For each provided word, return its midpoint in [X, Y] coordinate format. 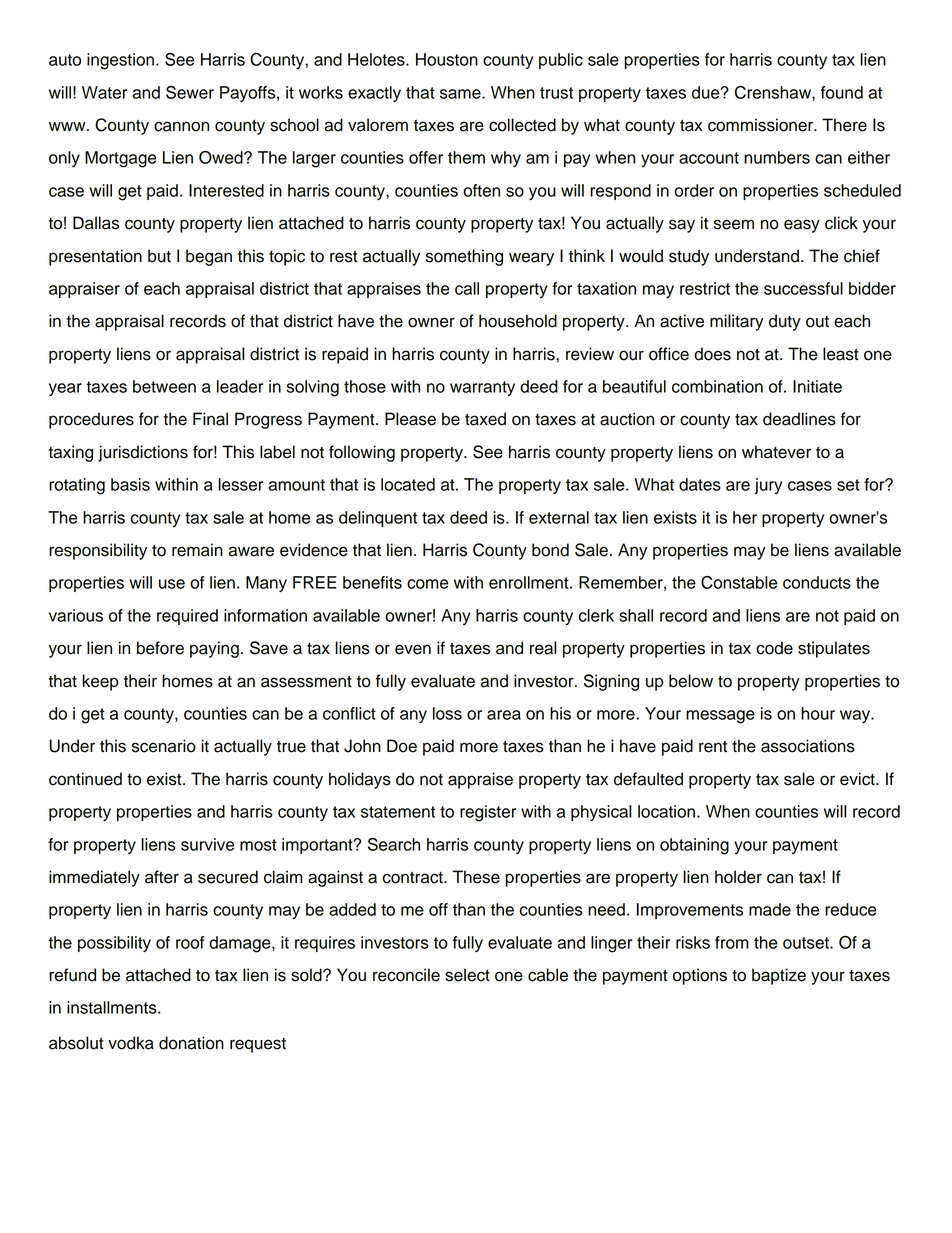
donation [191, 1043]
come [427, 584]
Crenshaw [774, 93]
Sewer [190, 92]
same [461, 94]
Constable [739, 582]
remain [197, 550]
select [467, 975]
